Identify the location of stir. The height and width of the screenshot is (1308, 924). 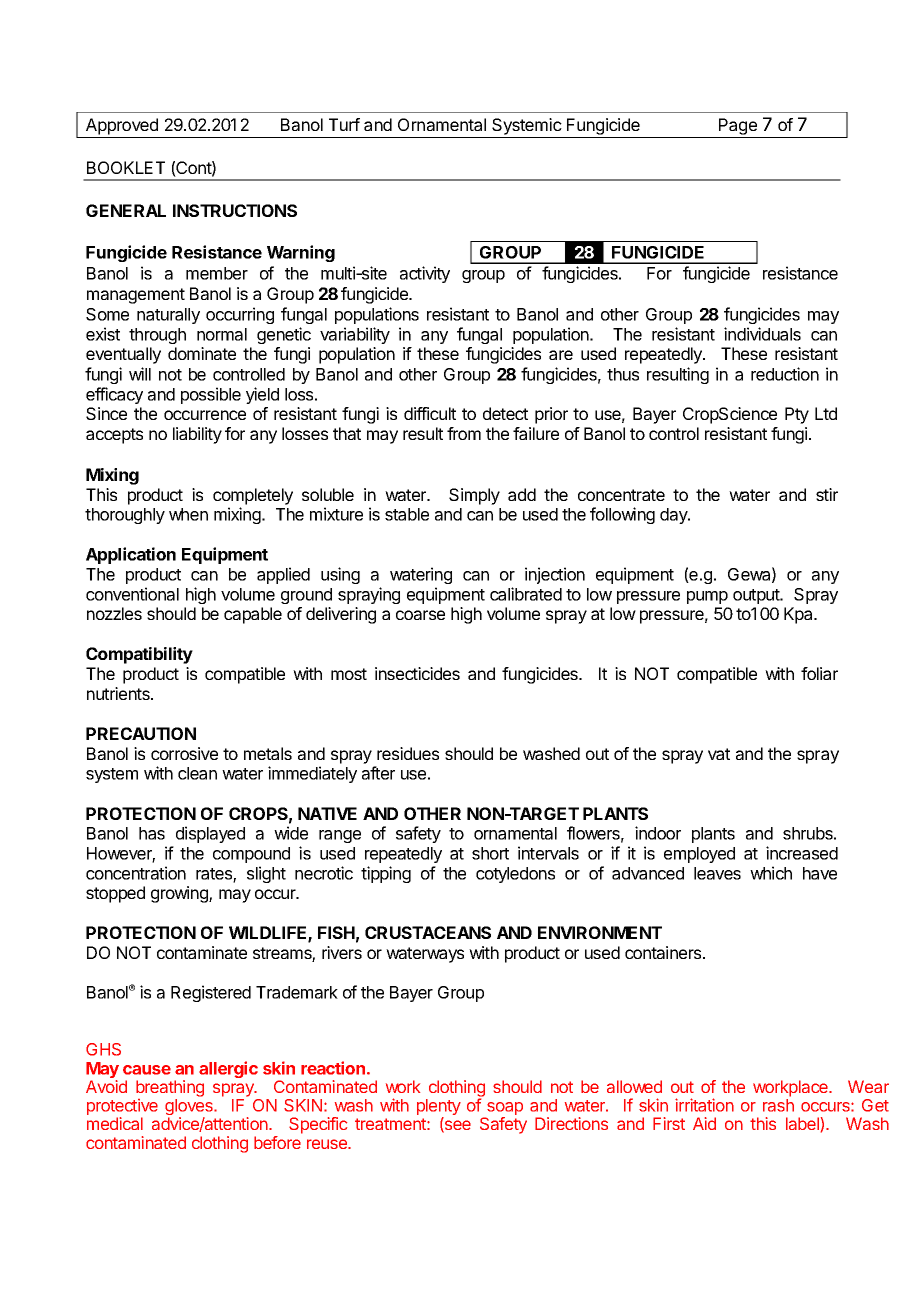
(827, 494).
